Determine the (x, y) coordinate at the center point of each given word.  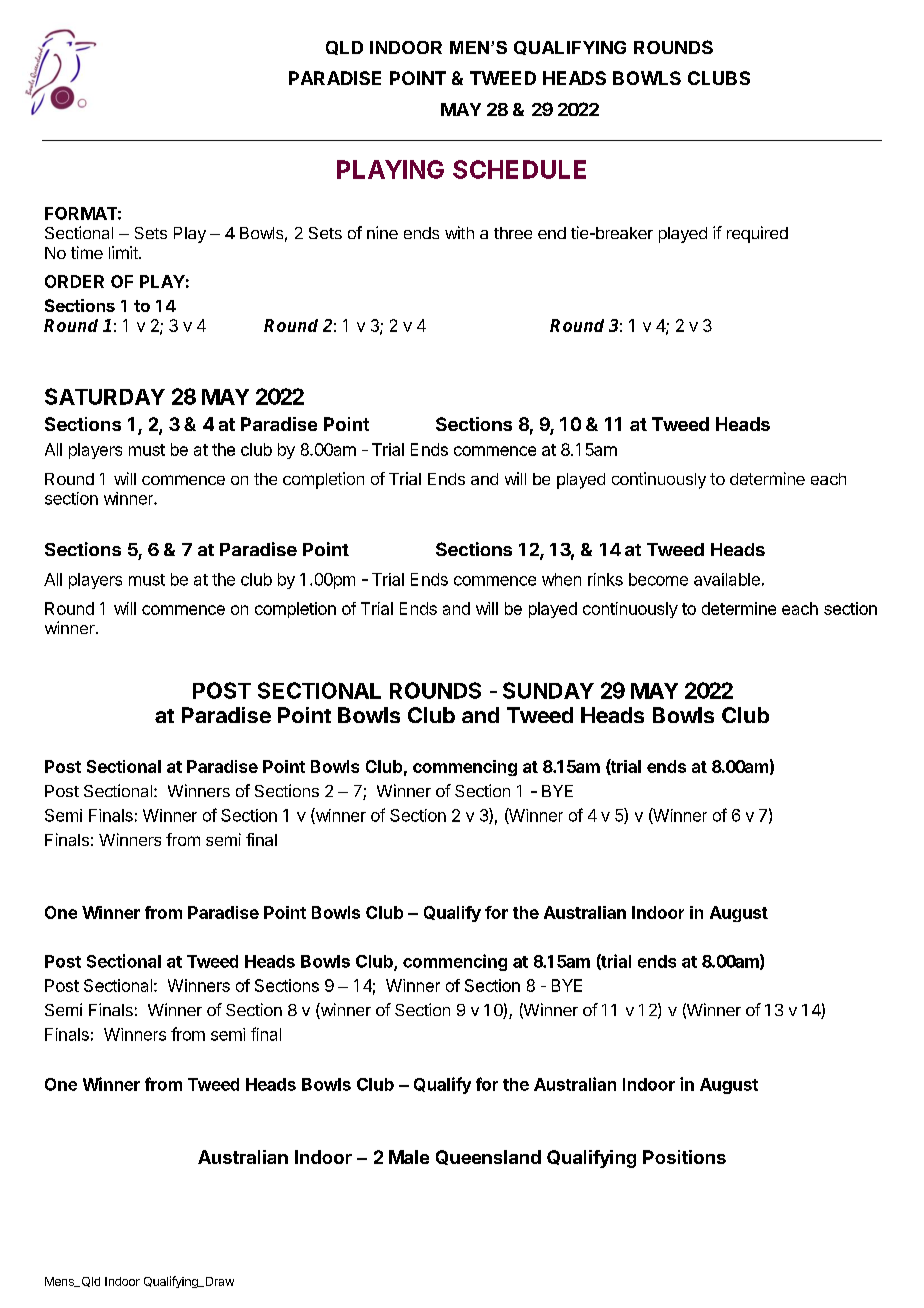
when (561, 579)
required (757, 234)
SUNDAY (548, 690)
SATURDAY (105, 396)
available (727, 579)
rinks (605, 579)
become (658, 579)
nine (382, 232)
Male (409, 1157)
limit (124, 252)
